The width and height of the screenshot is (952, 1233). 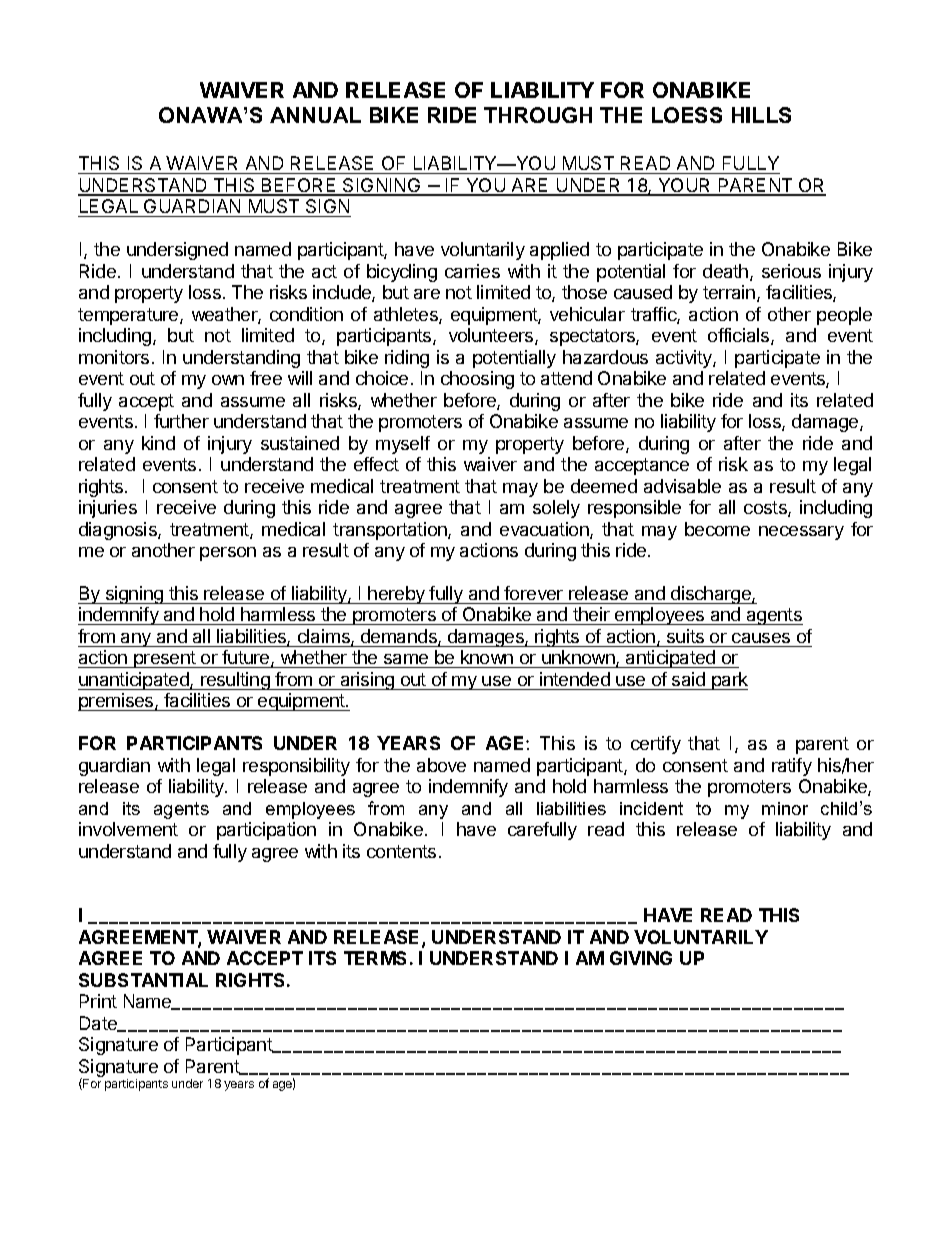 I want to click on ratify, so click(x=792, y=767).
